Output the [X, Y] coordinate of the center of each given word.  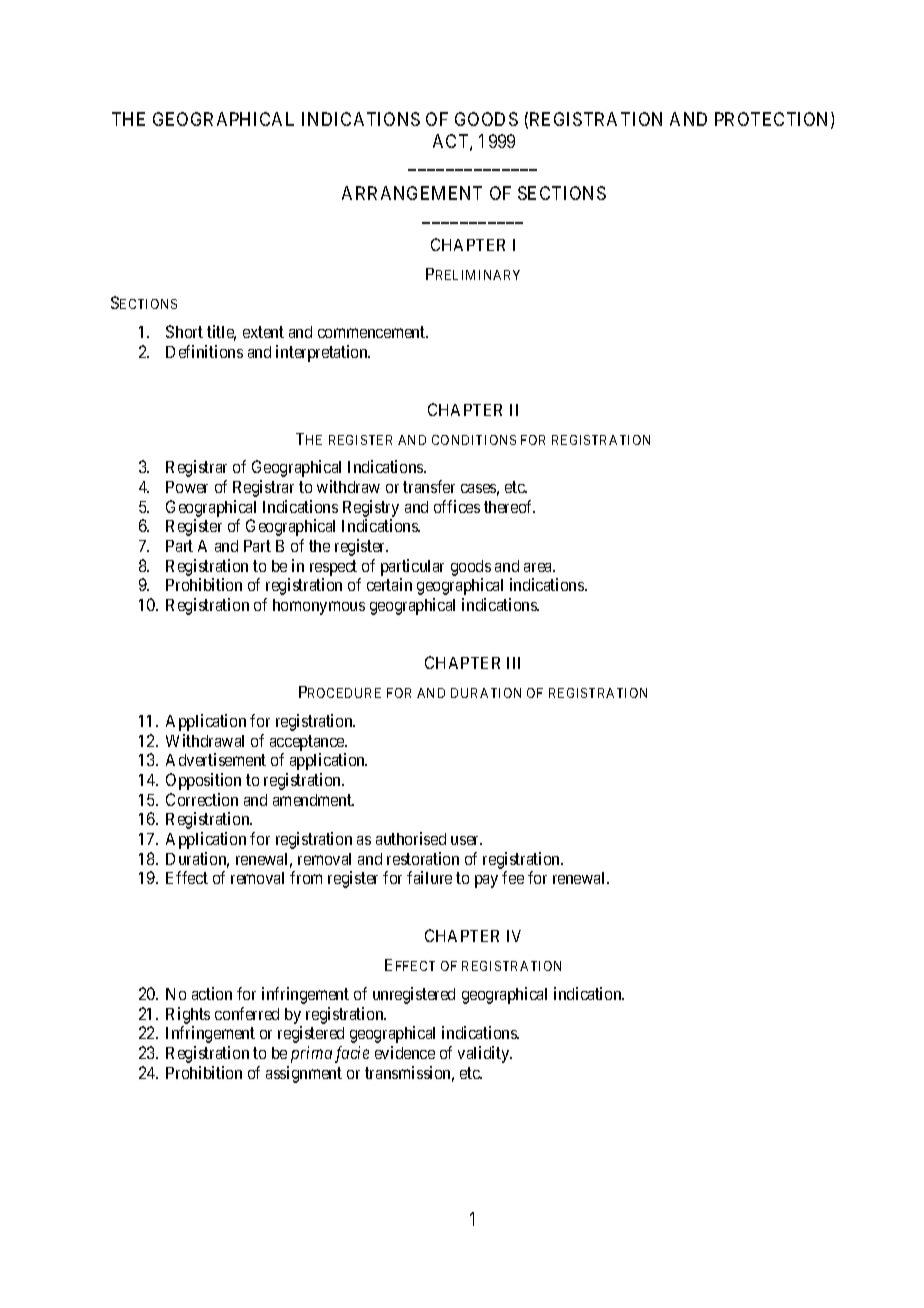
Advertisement [216, 759]
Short [184, 331]
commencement [373, 332]
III [513, 663]
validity [485, 1054]
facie [352, 1054]
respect [333, 568]
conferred [247, 1013]
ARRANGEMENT [412, 193]
